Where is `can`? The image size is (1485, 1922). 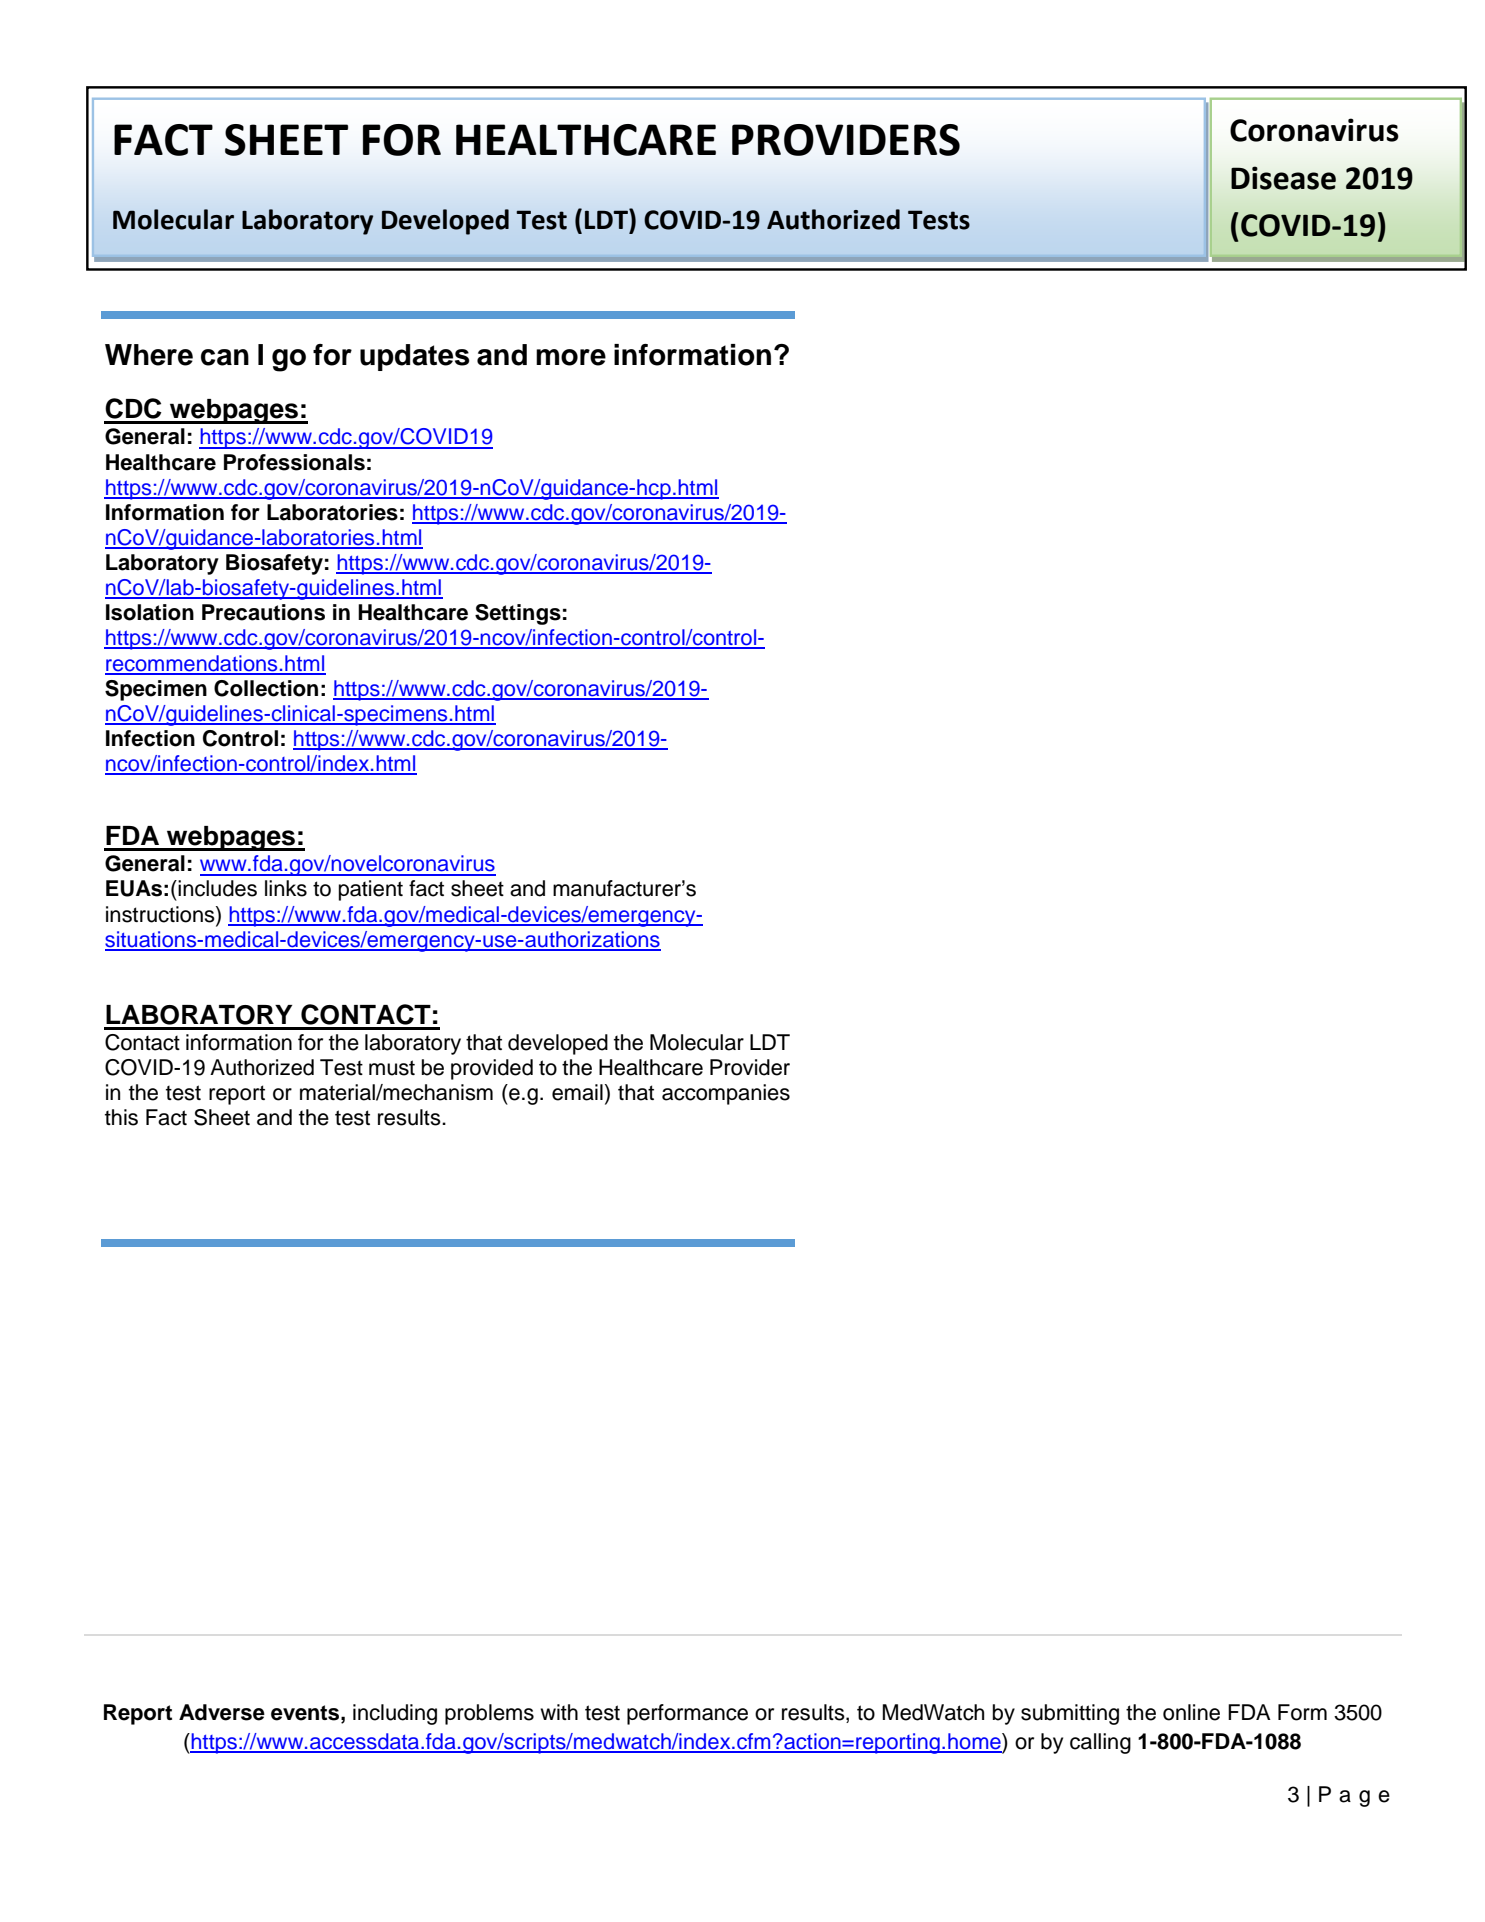
can is located at coordinates (225, 357).
